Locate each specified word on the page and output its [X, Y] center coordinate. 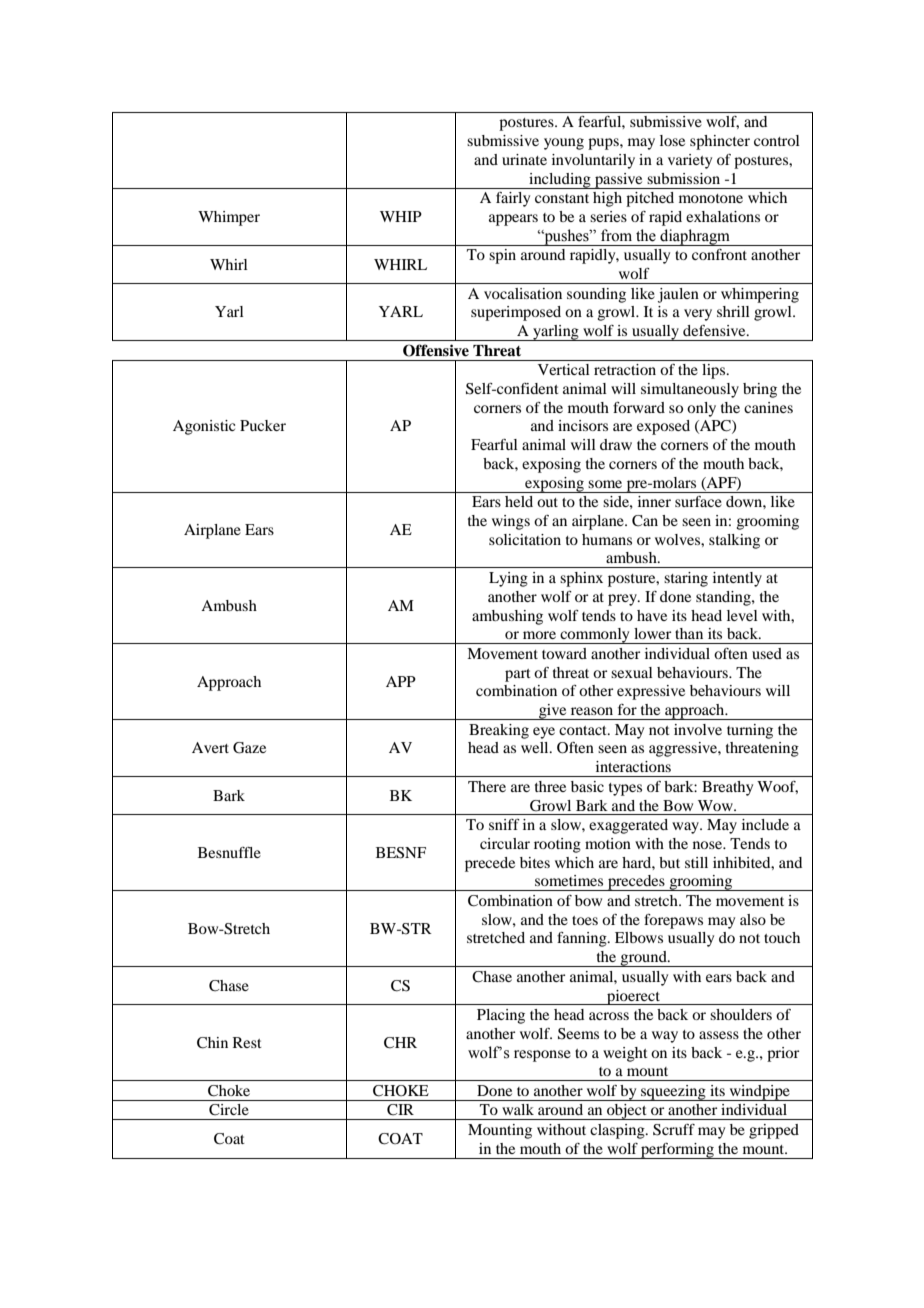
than [689, 633]
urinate [524, 159]
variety [690, 161]
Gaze [249, 748]
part [518, 675]
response [542, 1056]
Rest [247, 1042]
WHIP [401, 216]
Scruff [674, 1130]
